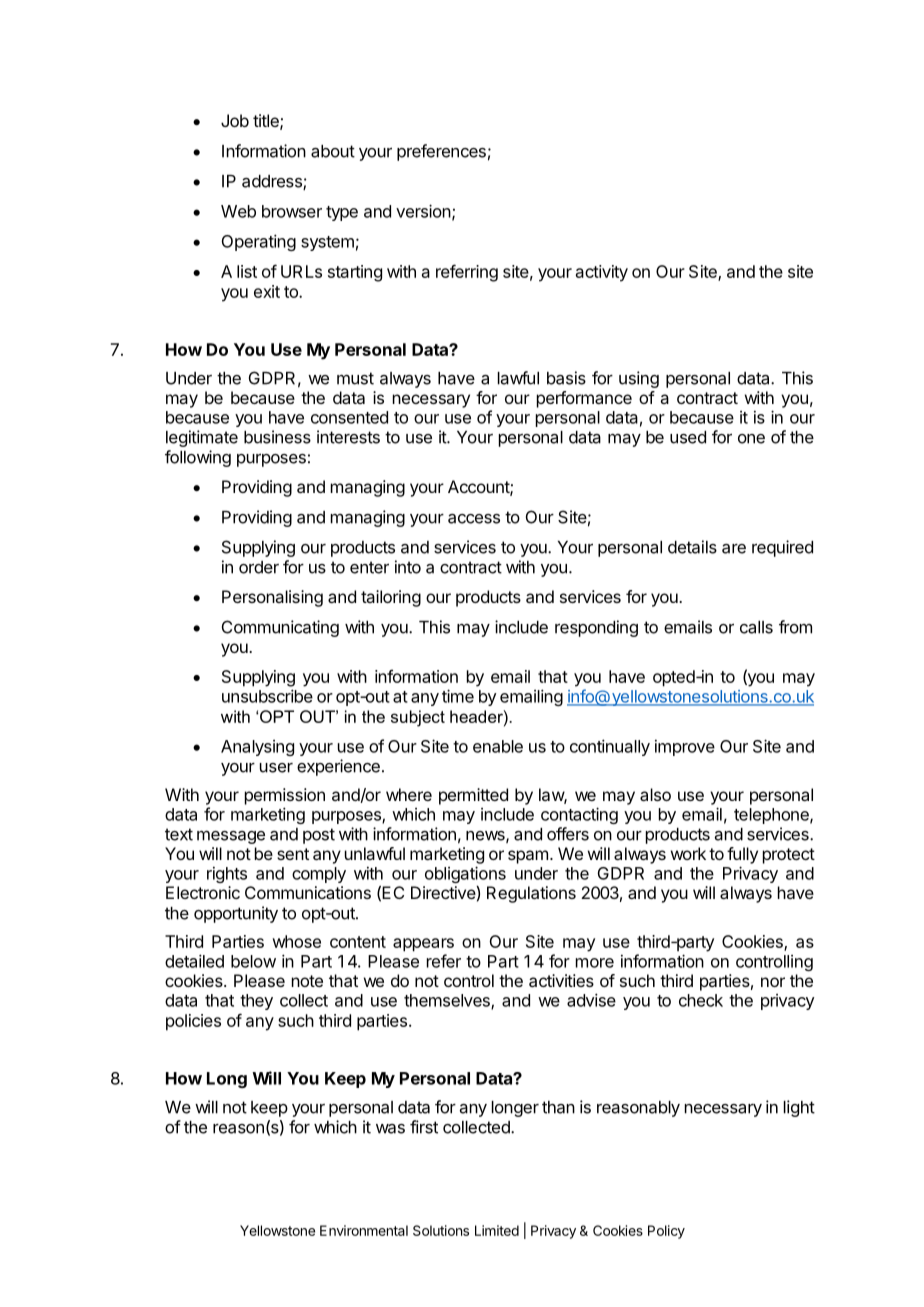 Image resolution: width=924 pixels, height=1307 pixels. What do you see at coordinates (602, 273) in the image?
I see `activity` at bounding box center [602, 273].
